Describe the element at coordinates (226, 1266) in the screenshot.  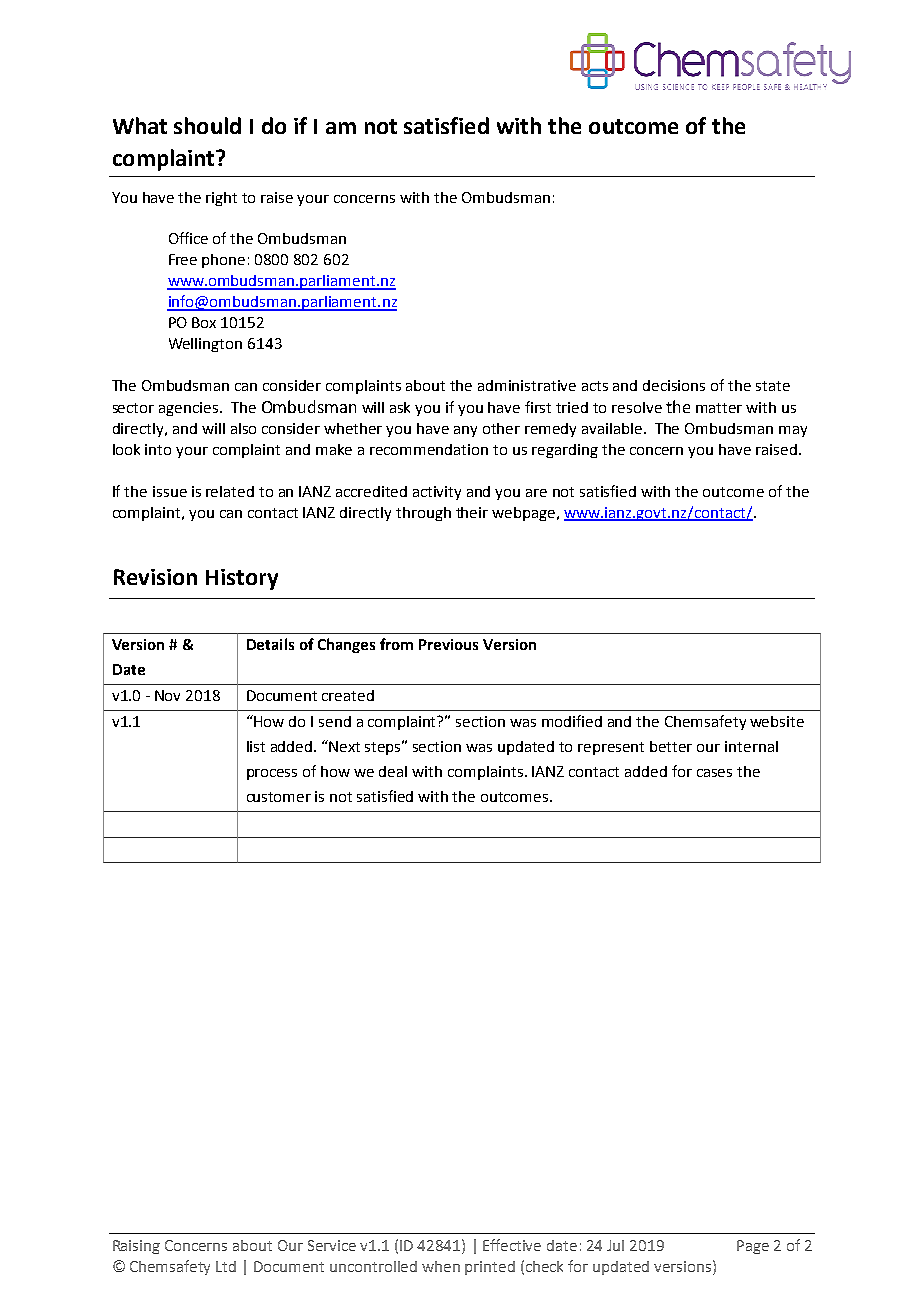
I see `Ltd` at that location.
